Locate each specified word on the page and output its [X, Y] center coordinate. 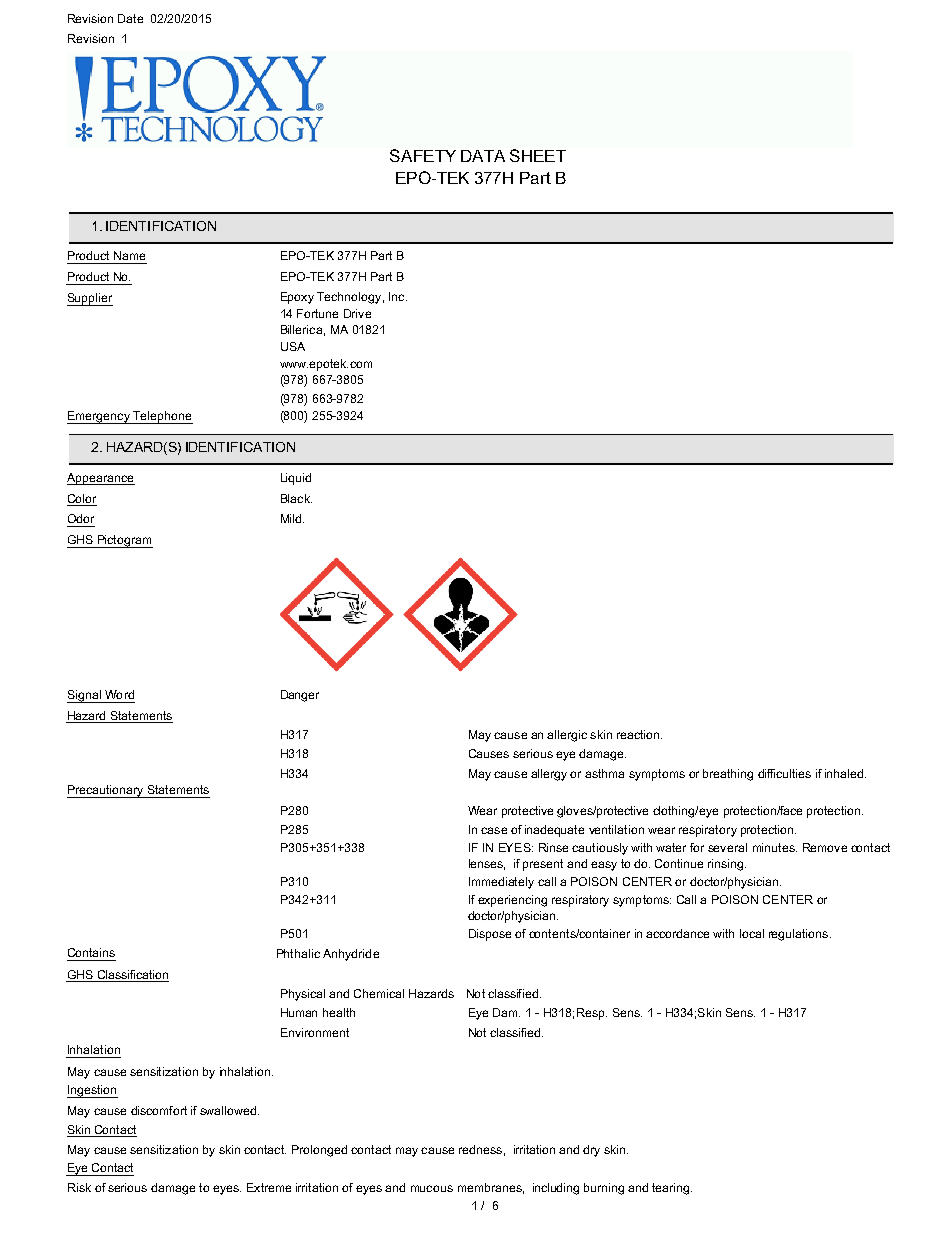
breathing [728, 775]
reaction [639, 734]
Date [130, 18]
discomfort [159, 1110]
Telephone [162, 417]
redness [480, 1149]
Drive [357, 313]
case [494, 830]
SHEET [538, 155]
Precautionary [106, 791]
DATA [483, 156]
